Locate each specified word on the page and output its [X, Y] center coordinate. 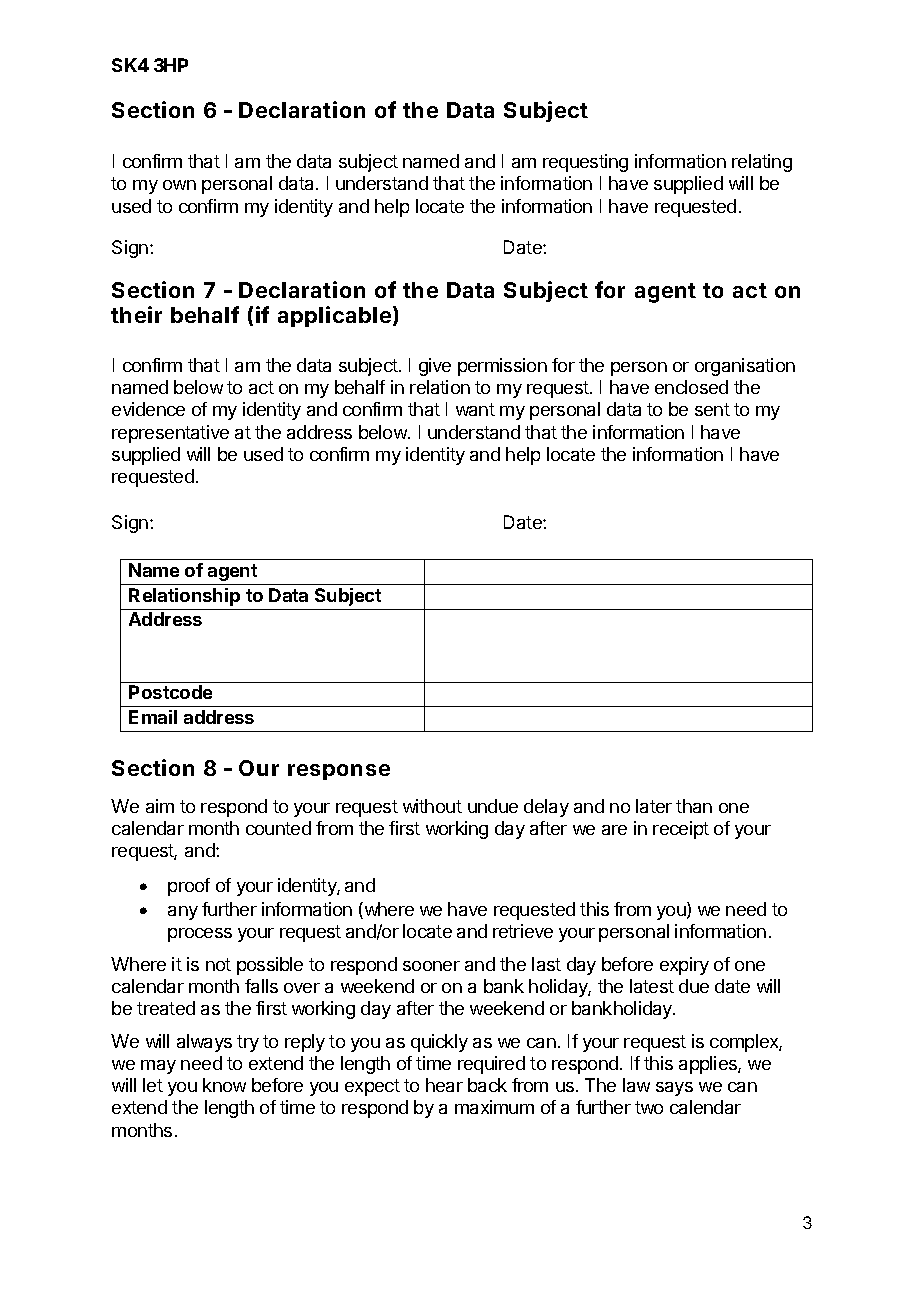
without [432, 806]
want [475, 409]
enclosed [691, 387]
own [179, 185]
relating [762, 163]
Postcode [170, 692]
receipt [681, 830]
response [339, 772]
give [435, 367]
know [224, 1085]
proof [189, 887]
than [694, 806]
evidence [148, 409]
